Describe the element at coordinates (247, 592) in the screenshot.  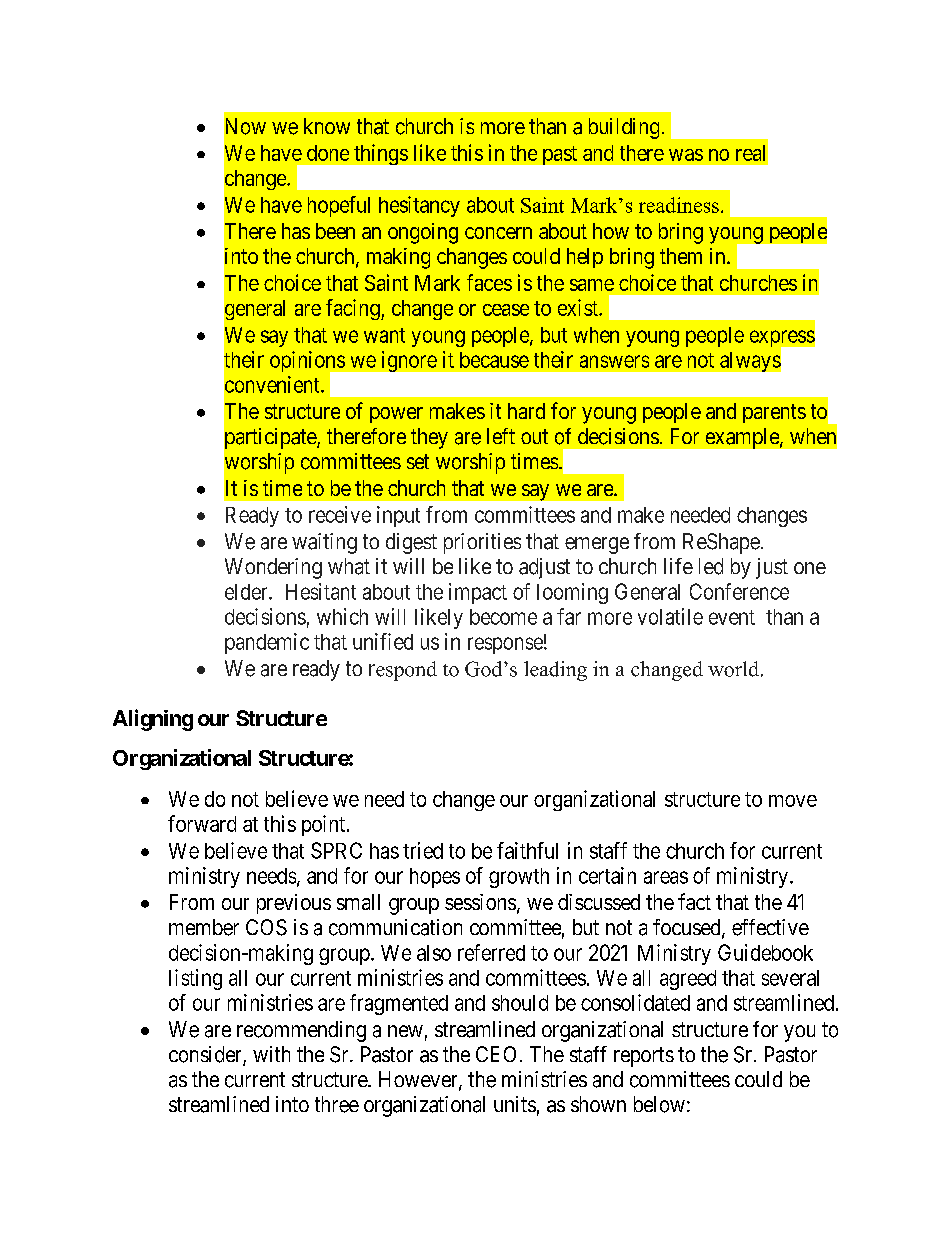
I see `elder` at that location.
